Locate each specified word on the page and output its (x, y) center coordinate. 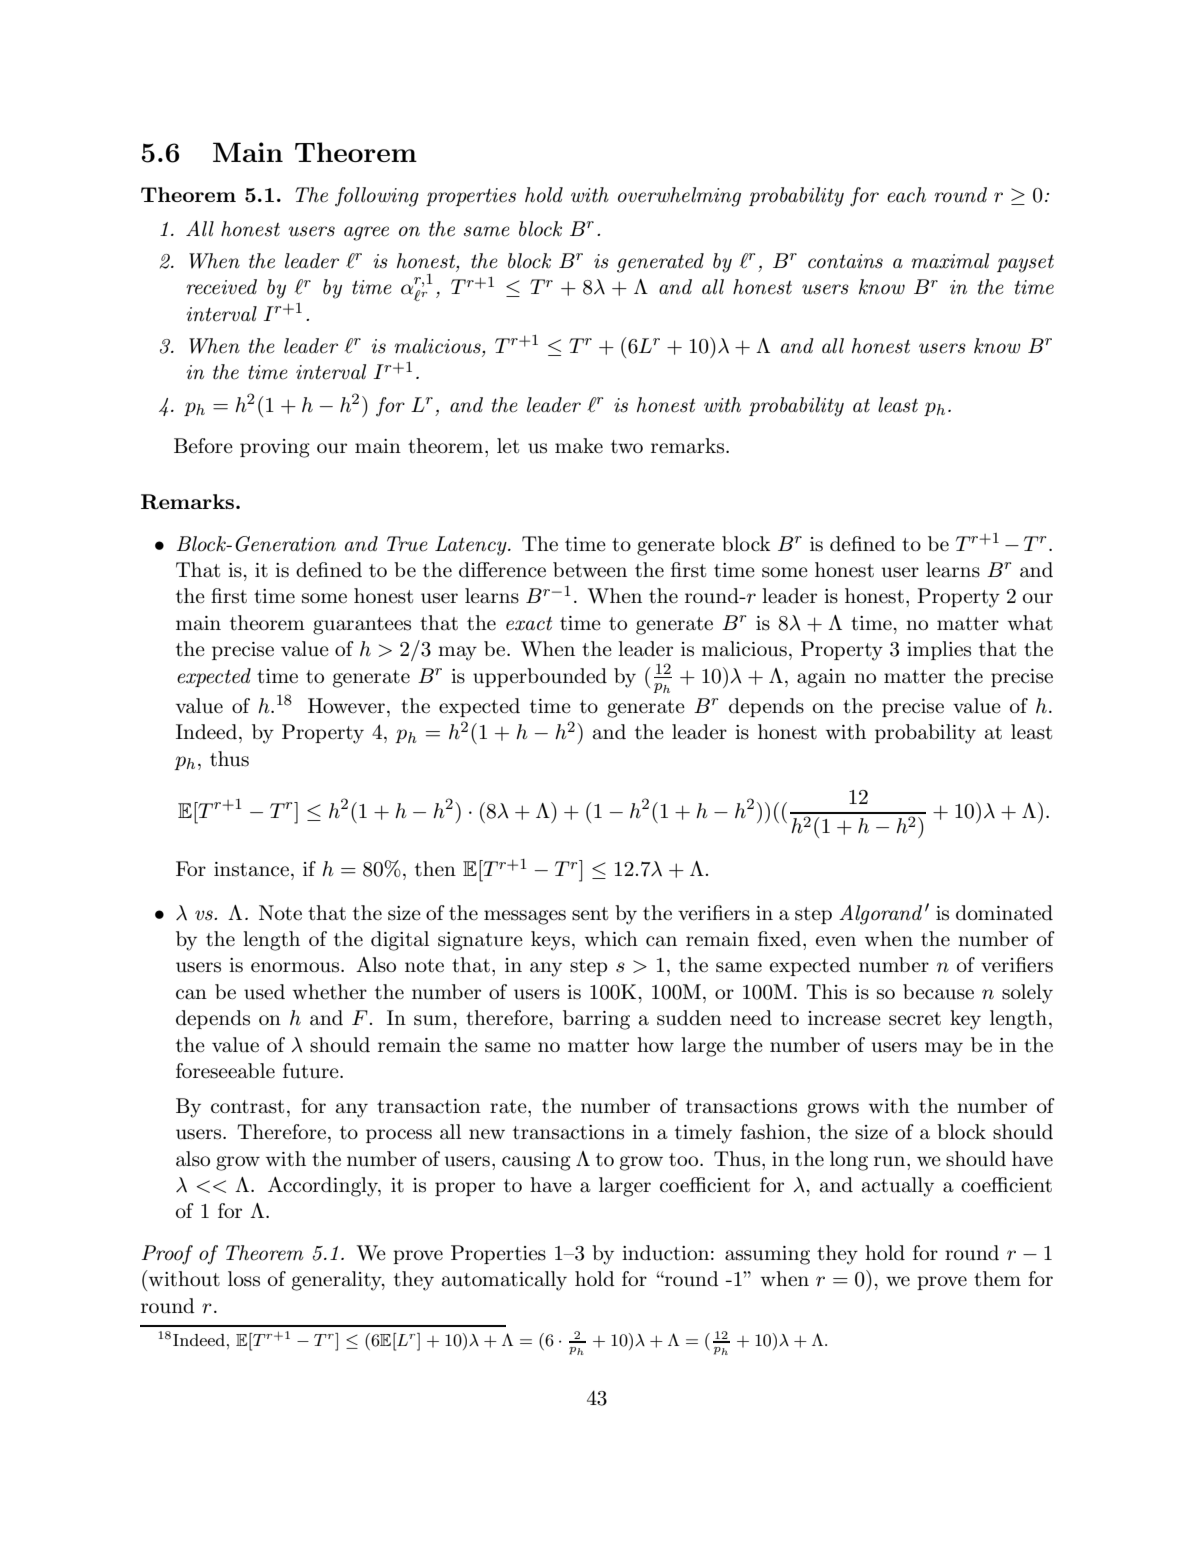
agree (366, 233)
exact (529, 623)
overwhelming (679, 197)
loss (244, 1279)
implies (939, 650)
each (906, 195)
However (346, 705)
